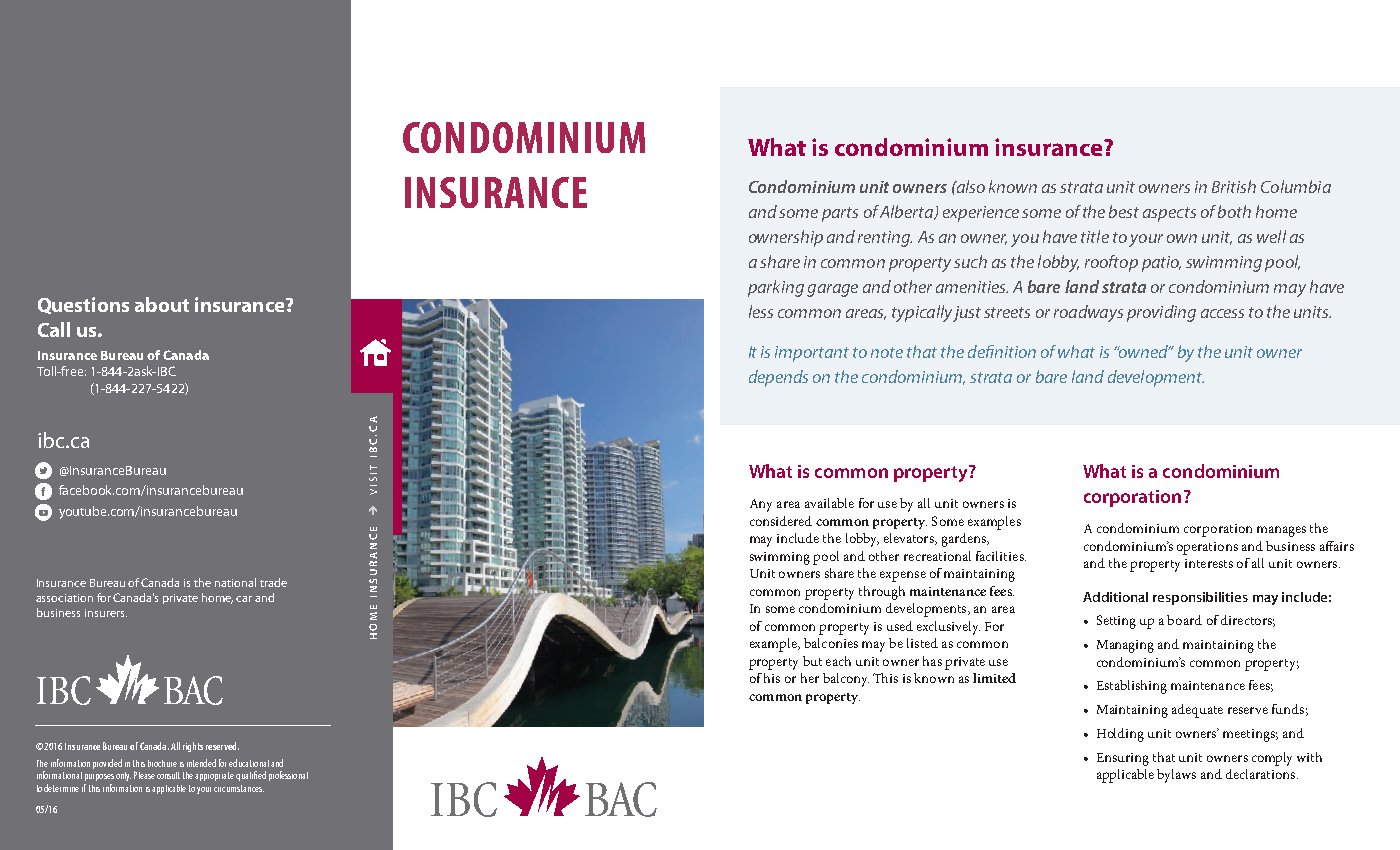  What do you see at coordinates (1169, 214) in the image?
I see `aspects` at bounding box center [1169, 214].
